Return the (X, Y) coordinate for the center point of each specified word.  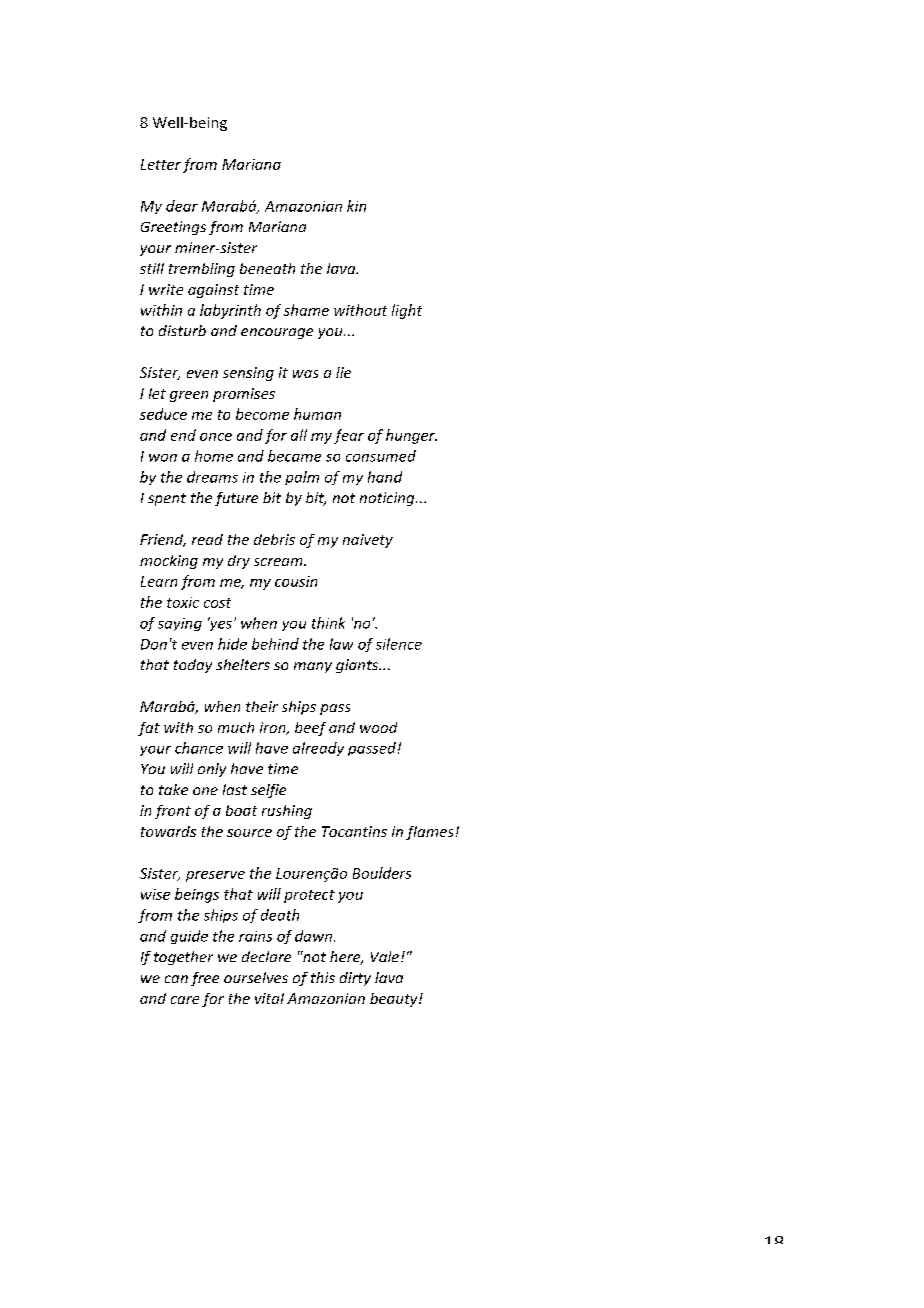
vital (269, 998)
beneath (267, 268)
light (407, 311)
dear (182, 206)
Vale (385, 956)
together (183, 958)
